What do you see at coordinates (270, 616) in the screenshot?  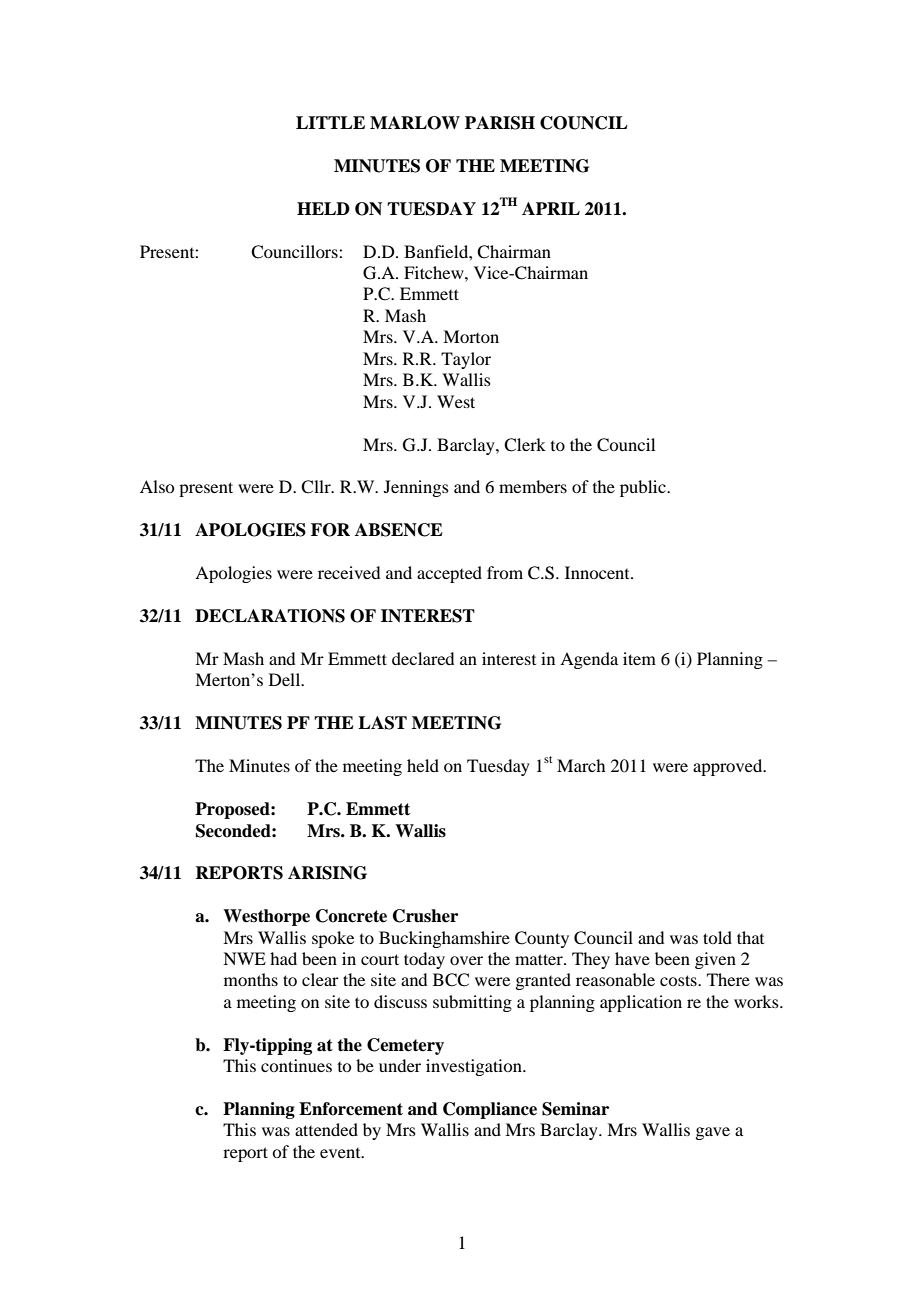 I see `DECLARATIONS` at bounding box center [270, 616].
